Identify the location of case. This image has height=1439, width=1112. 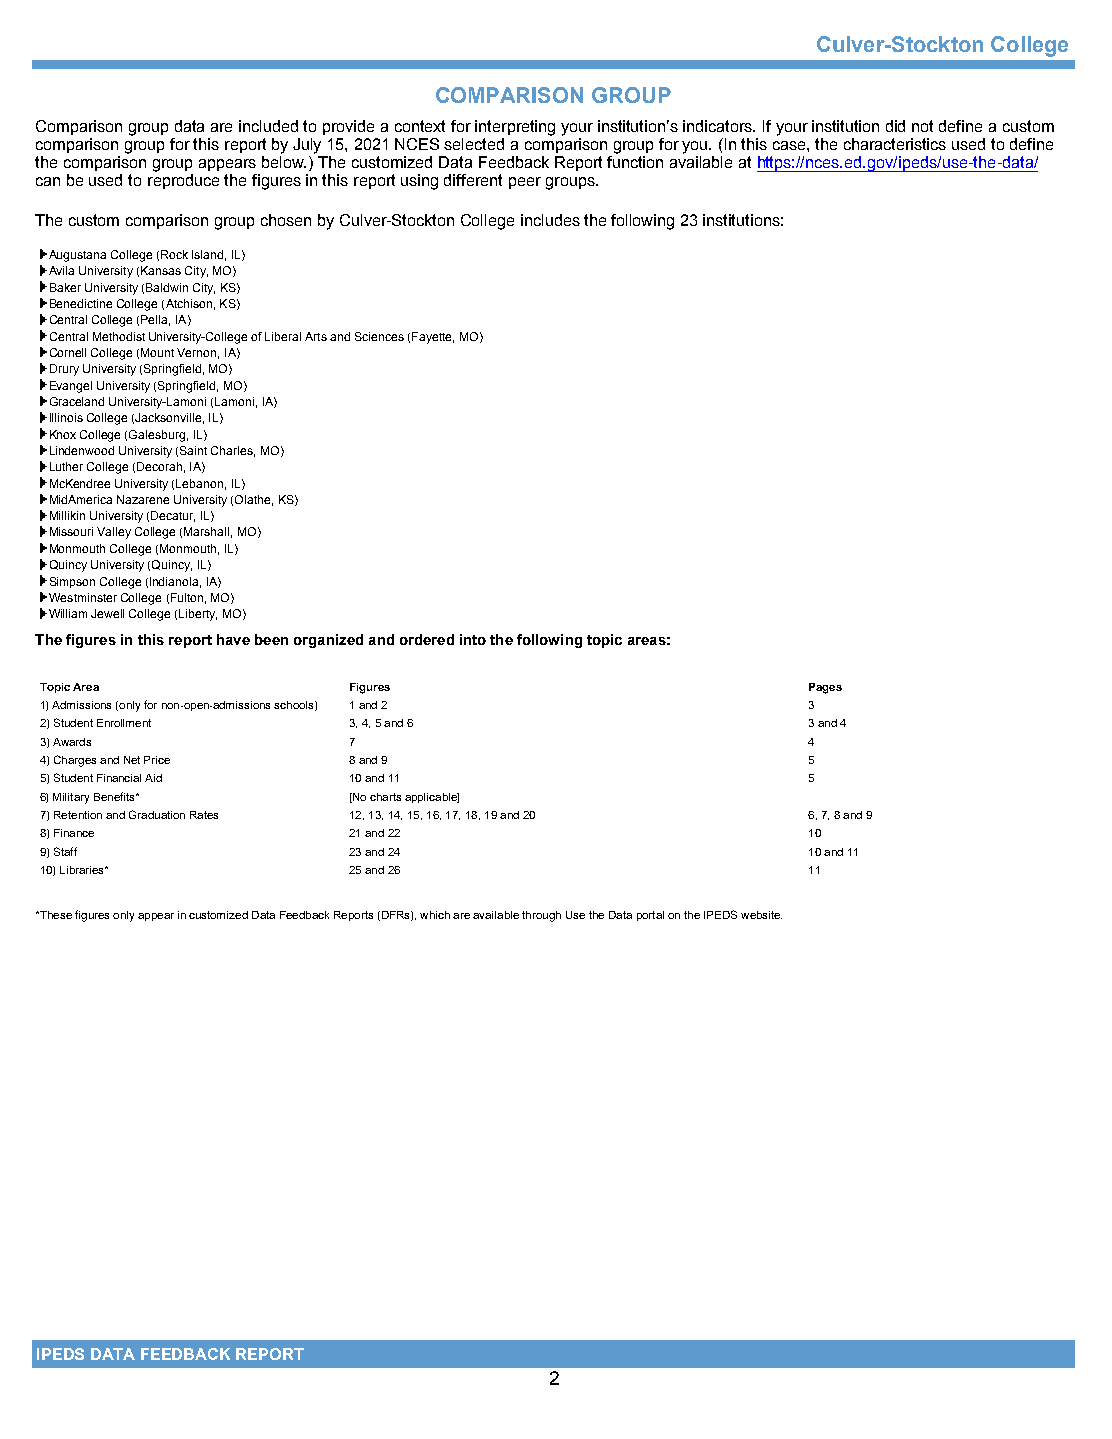
(790, 145).
